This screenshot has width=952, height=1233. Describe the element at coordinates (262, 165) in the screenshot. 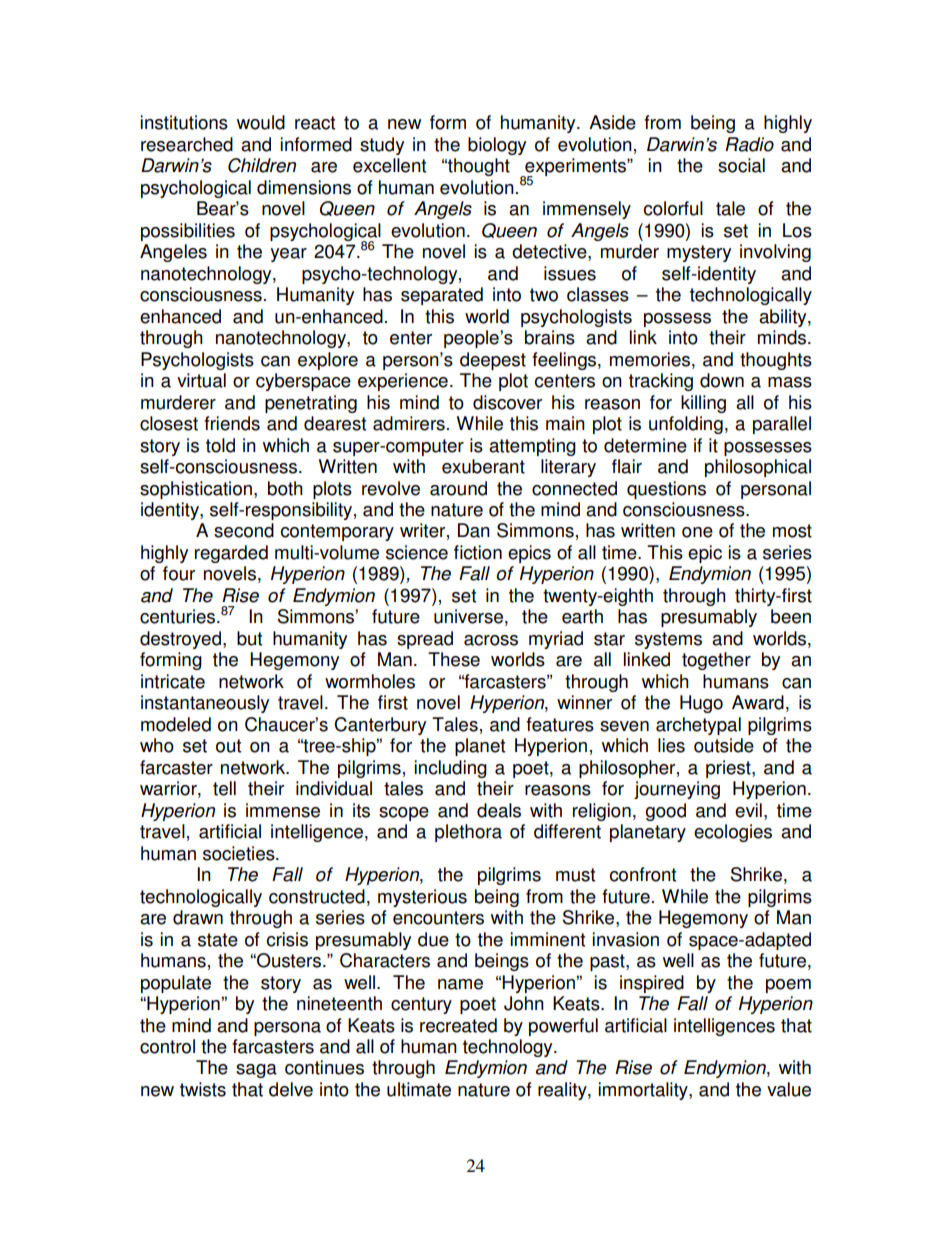

I see `Children` at that location.
